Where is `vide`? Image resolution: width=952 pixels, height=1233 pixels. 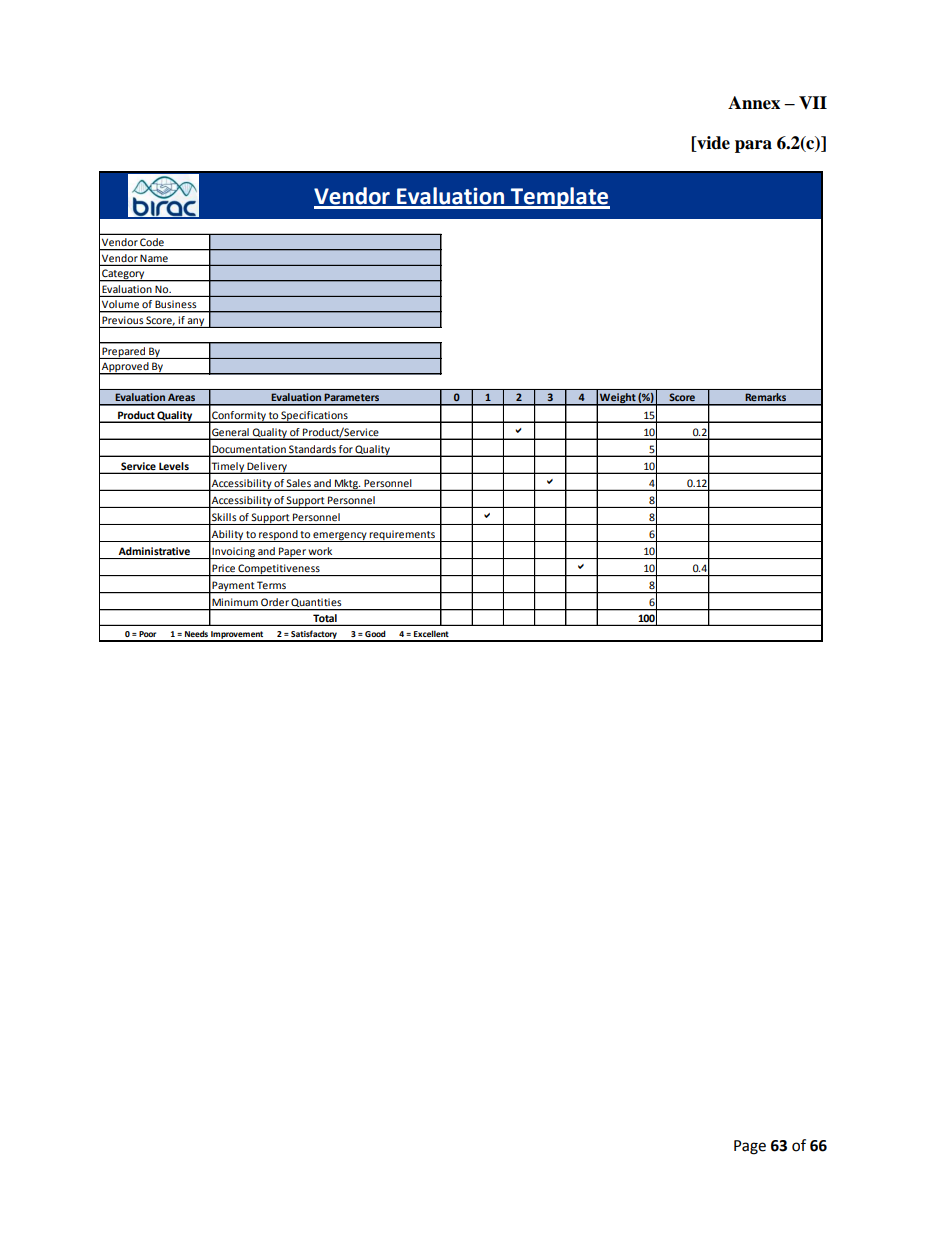 vide is located at coordinates (712, 143).
